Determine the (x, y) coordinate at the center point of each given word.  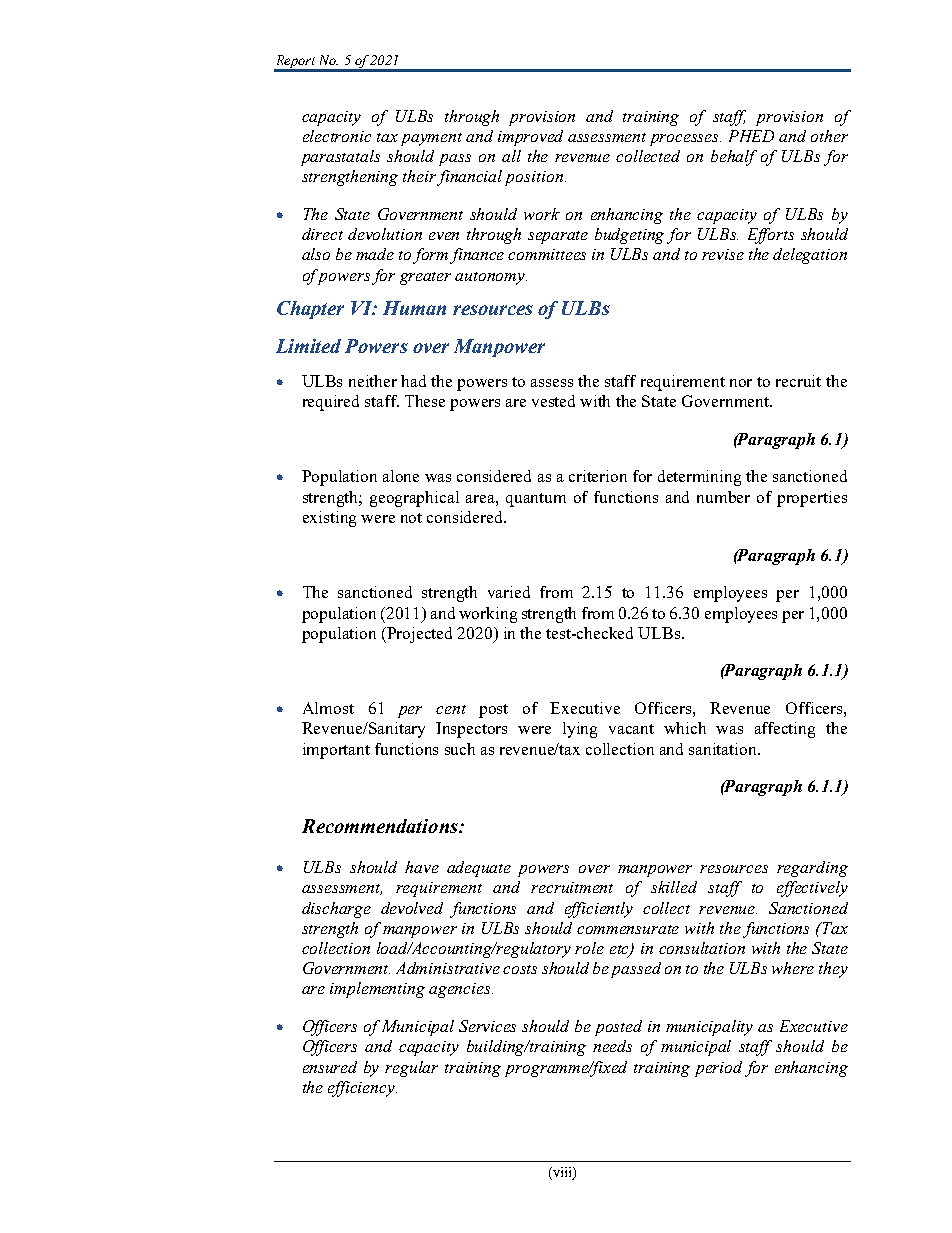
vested (553, 401)
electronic (337, 136)
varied (509, 592)
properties (812, 499)
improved (530, 138)
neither (373, 381)
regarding (812, 869)
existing (329, 519)
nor (741, 383)
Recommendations (381, 826)
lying (580, 730)
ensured (330, 1067)
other (829, 136)
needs (612, 1046)
